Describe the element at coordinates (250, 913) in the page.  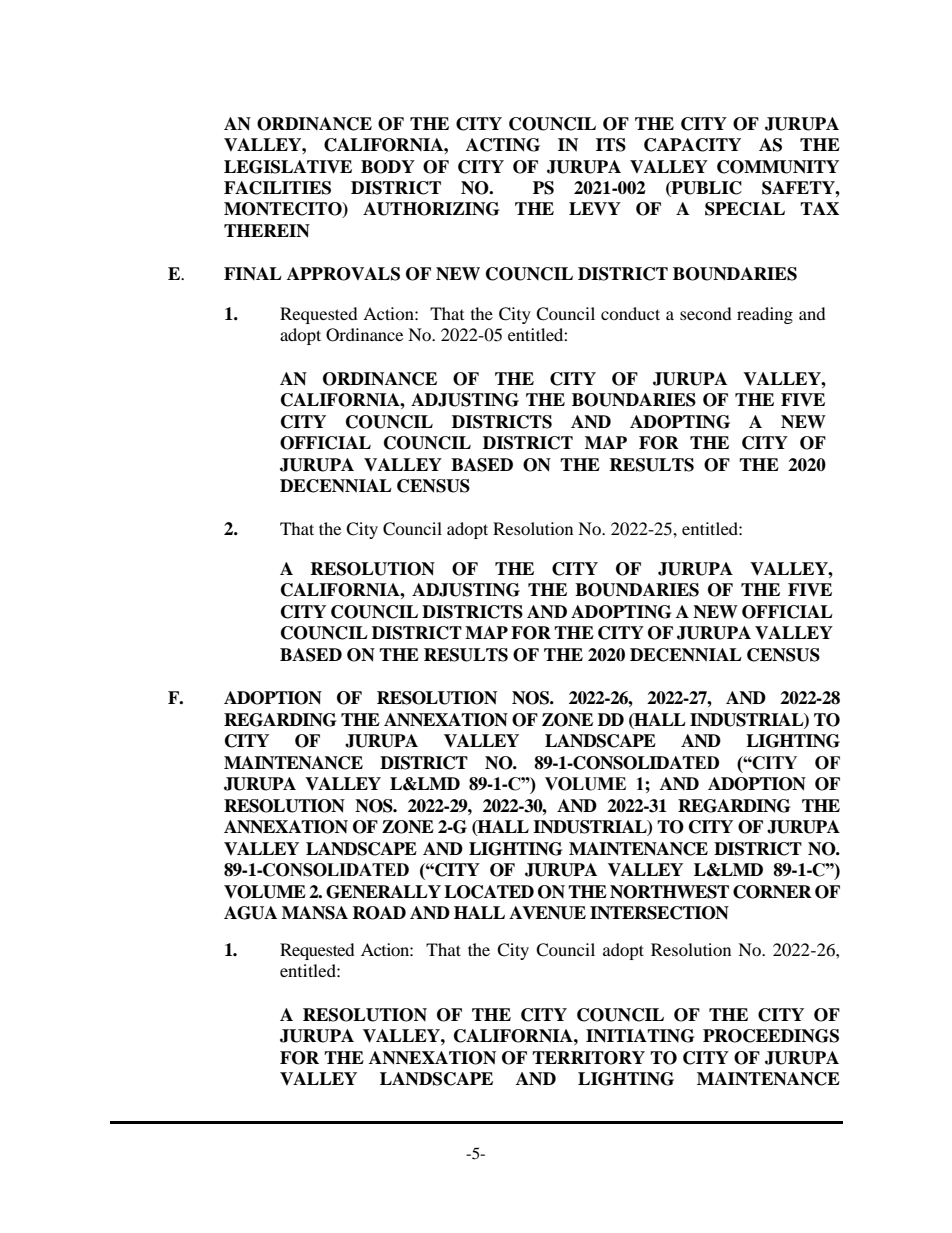
I see `AGUA` at that location.
